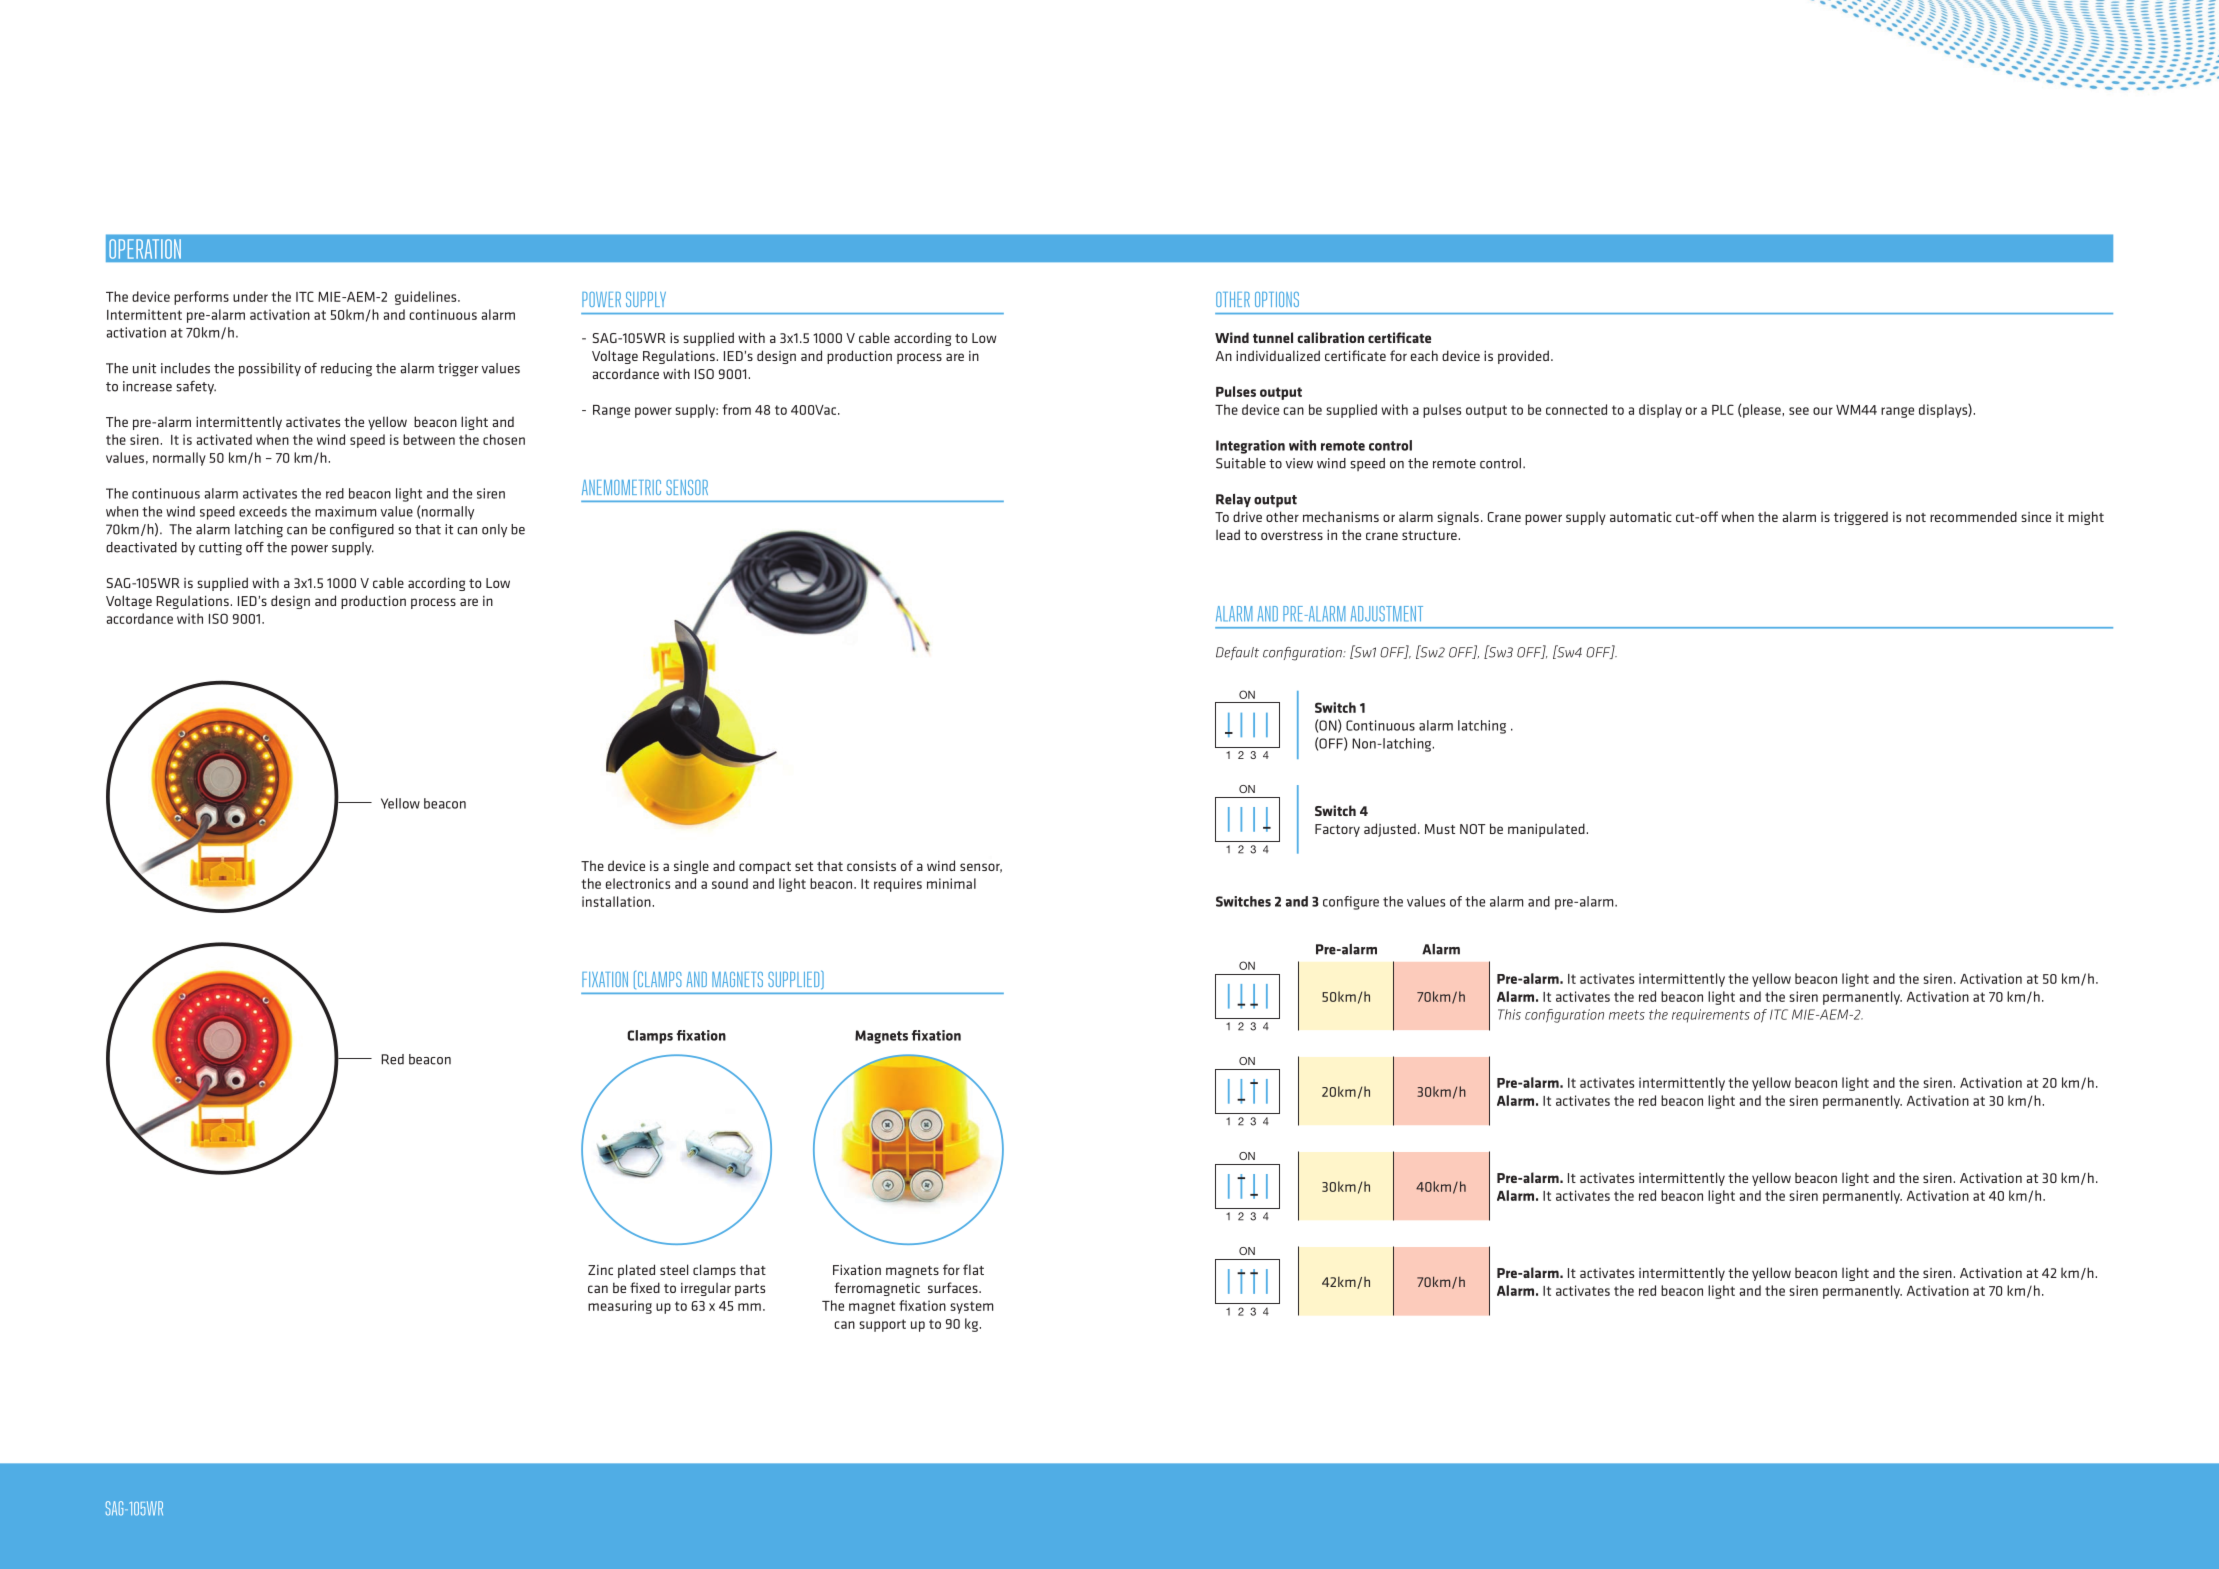 This screenshot has width=2219, height=1569. What do you see at coordinates (427, 298) in the screenshot?
I see `guidelines` at bounding box center [427, 298].
